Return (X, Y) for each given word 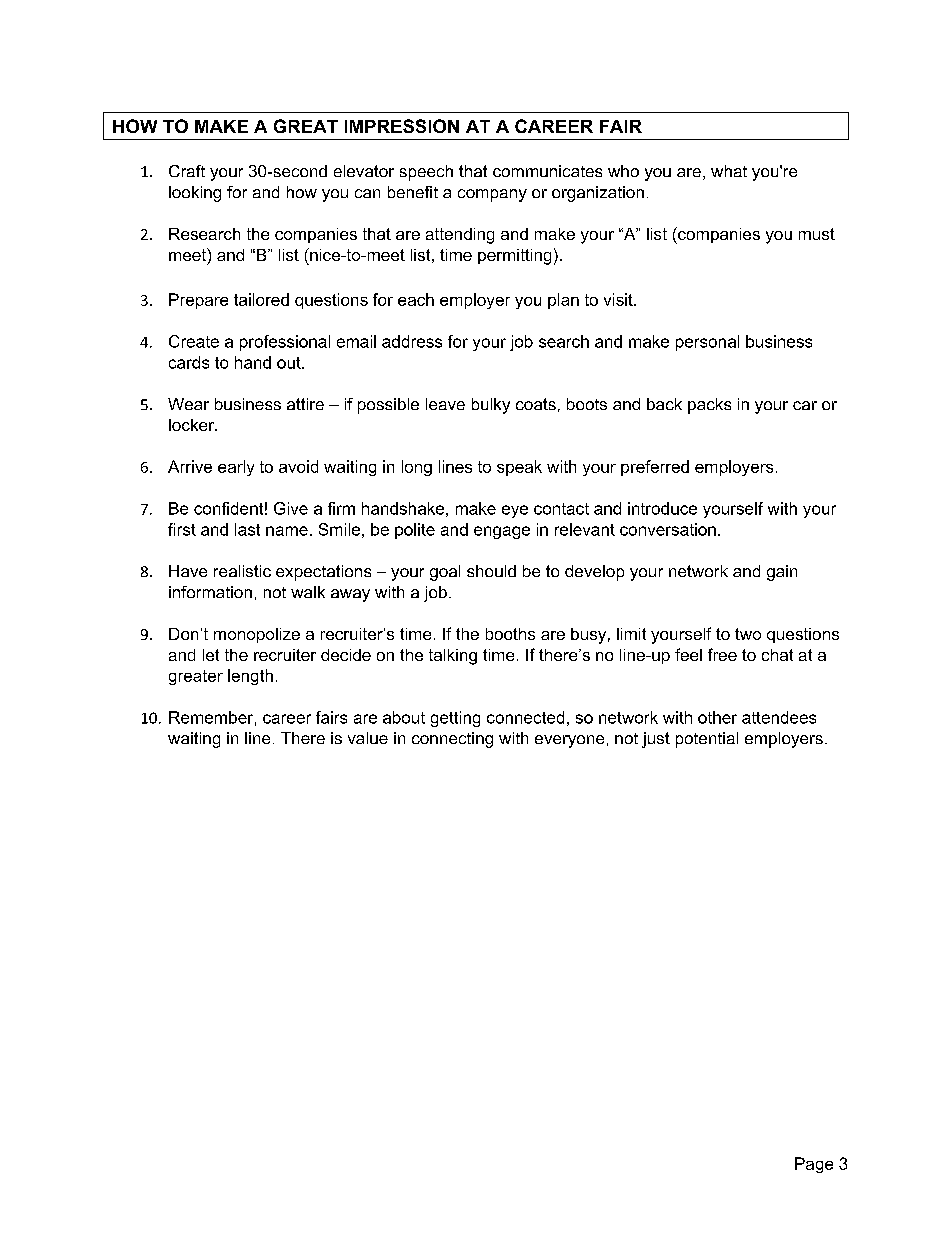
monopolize (257, 635)
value (368, 738)
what (729, 171)
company (492, 195)
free (722, 654)
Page (814, 1165)
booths (510, 634)
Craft (187, 171)
